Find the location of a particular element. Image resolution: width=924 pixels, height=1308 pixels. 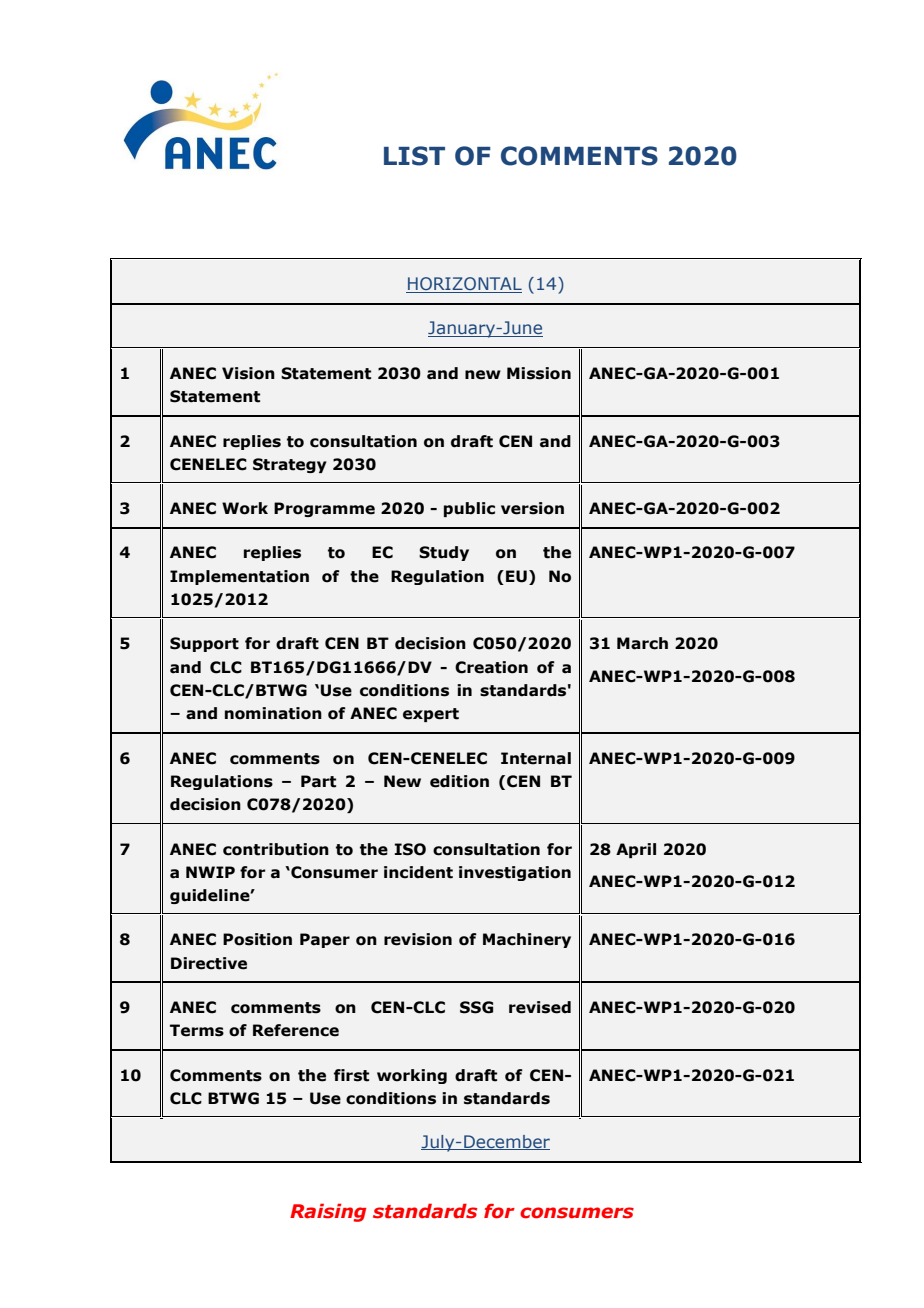

LIST is located at coordinates (414, 156).
